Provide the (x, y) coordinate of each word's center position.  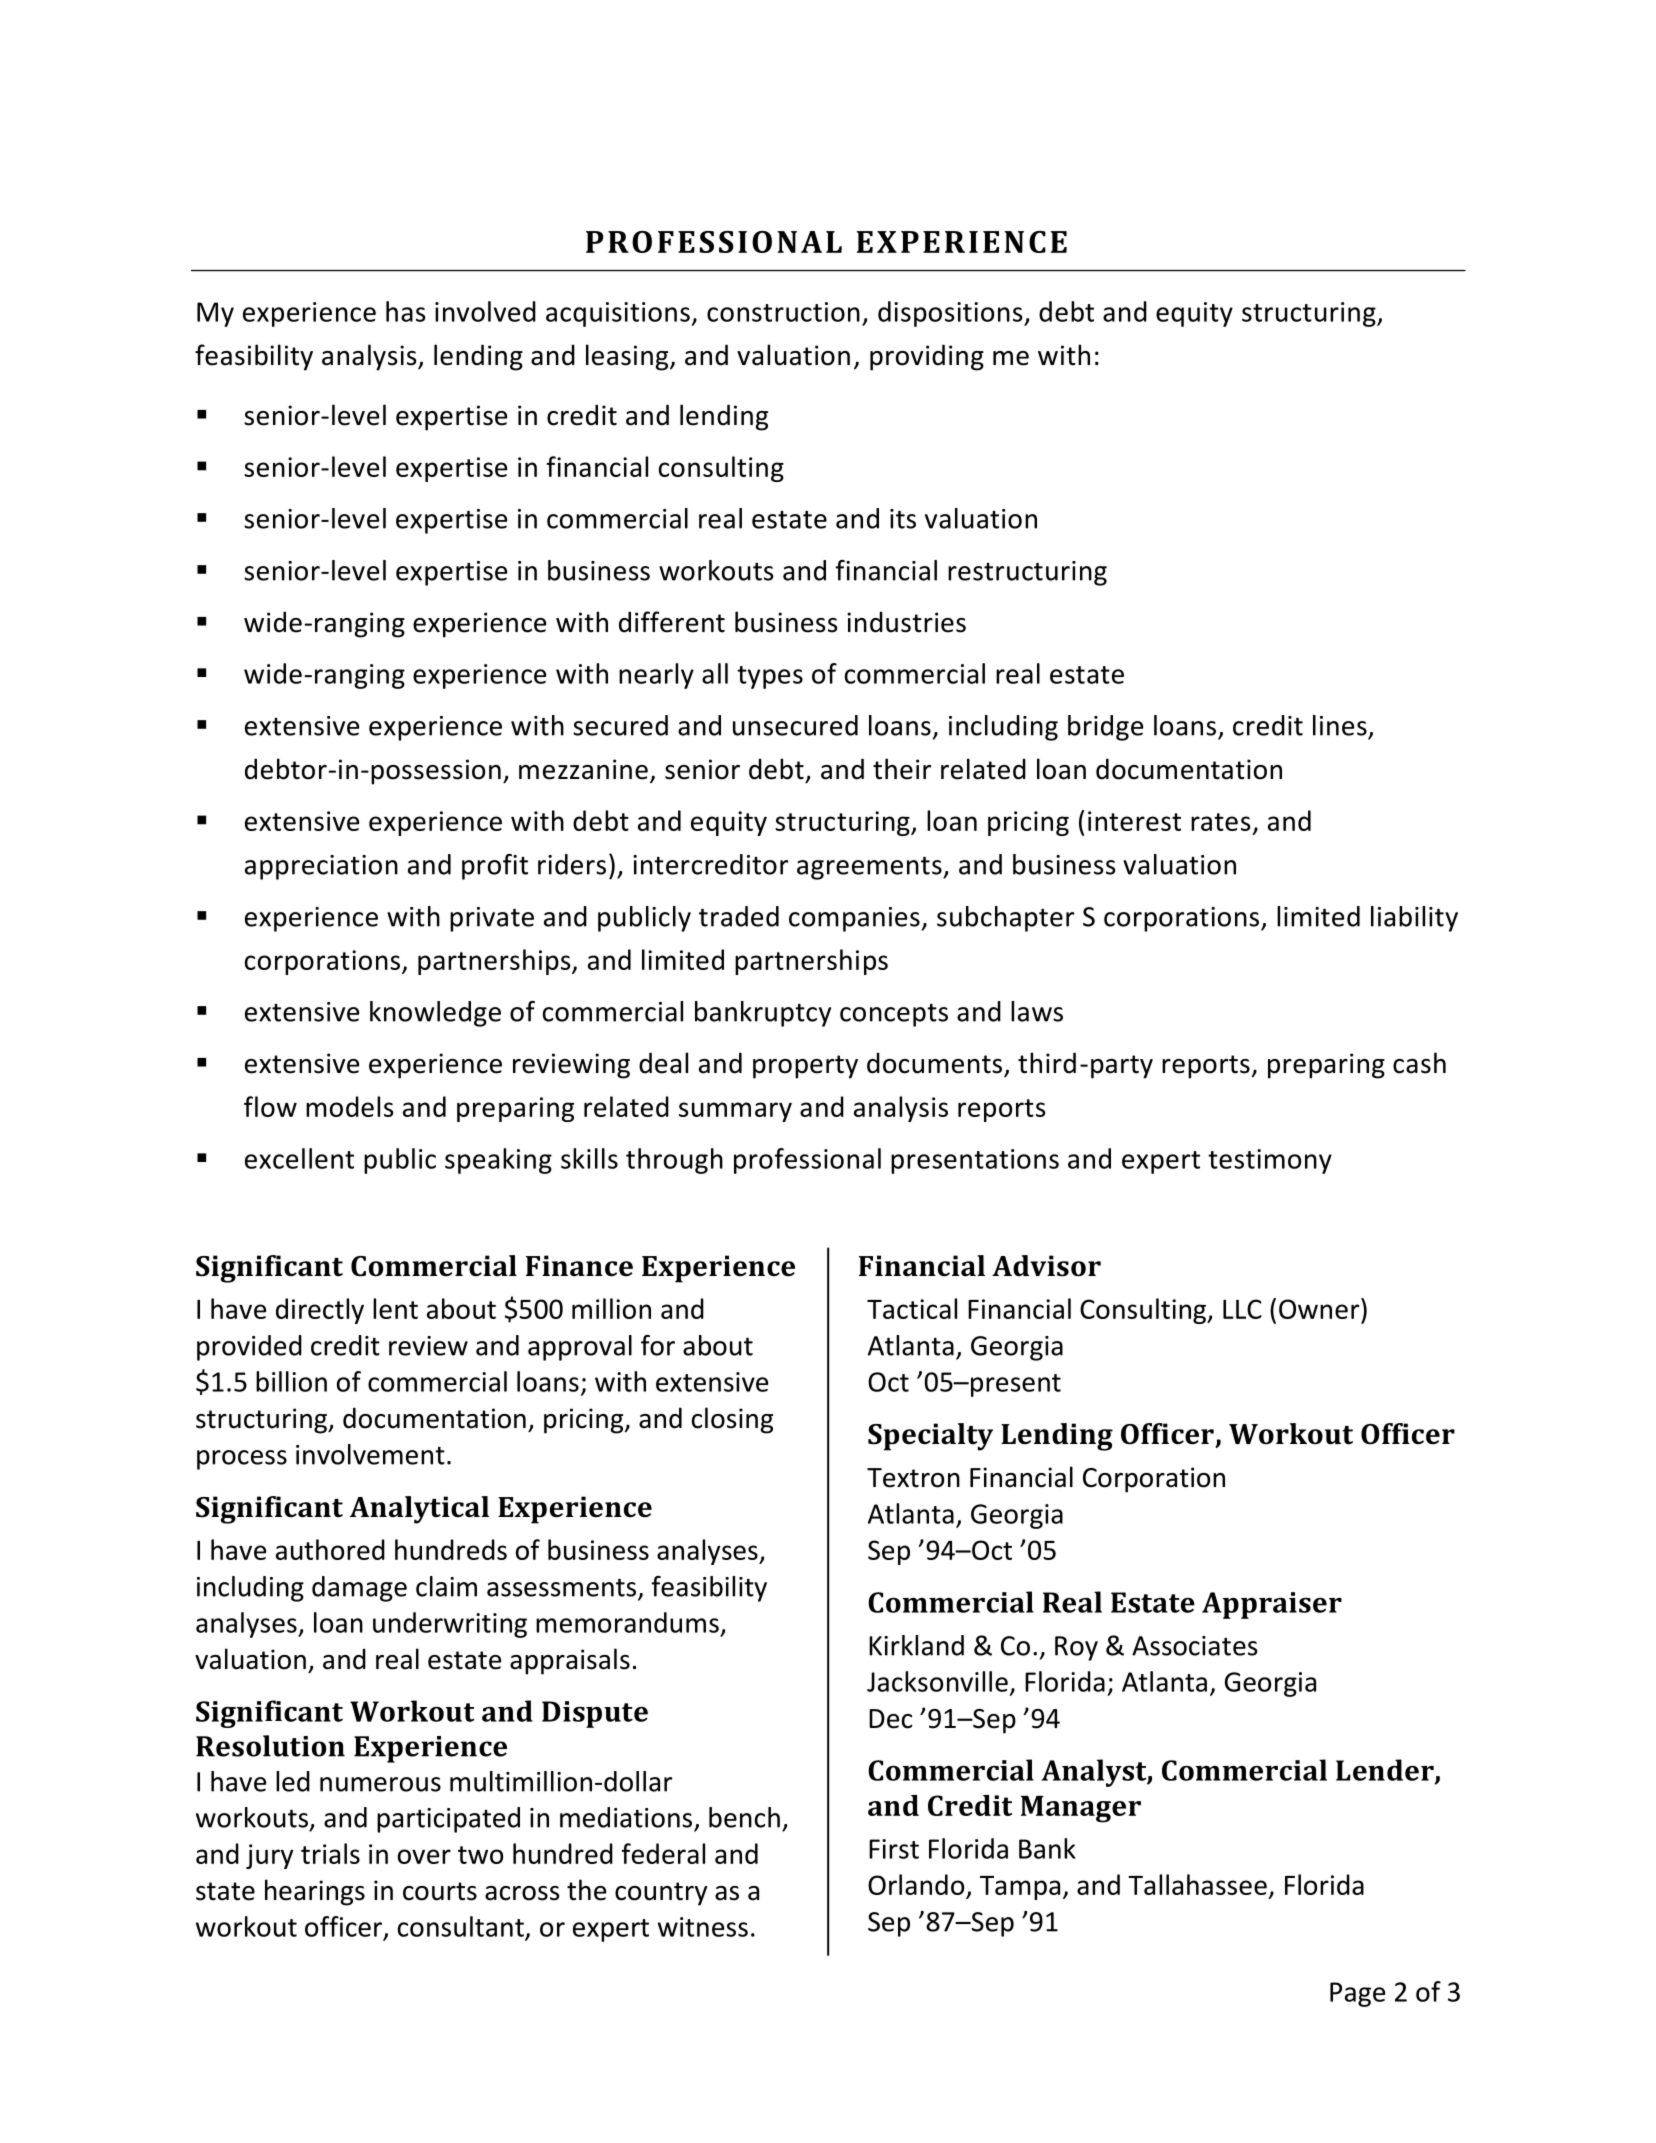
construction (783, 312)
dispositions (951, 314)
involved (485, 311)
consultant (462, 1927)
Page (1357, 1994)
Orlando (917, 1886)
